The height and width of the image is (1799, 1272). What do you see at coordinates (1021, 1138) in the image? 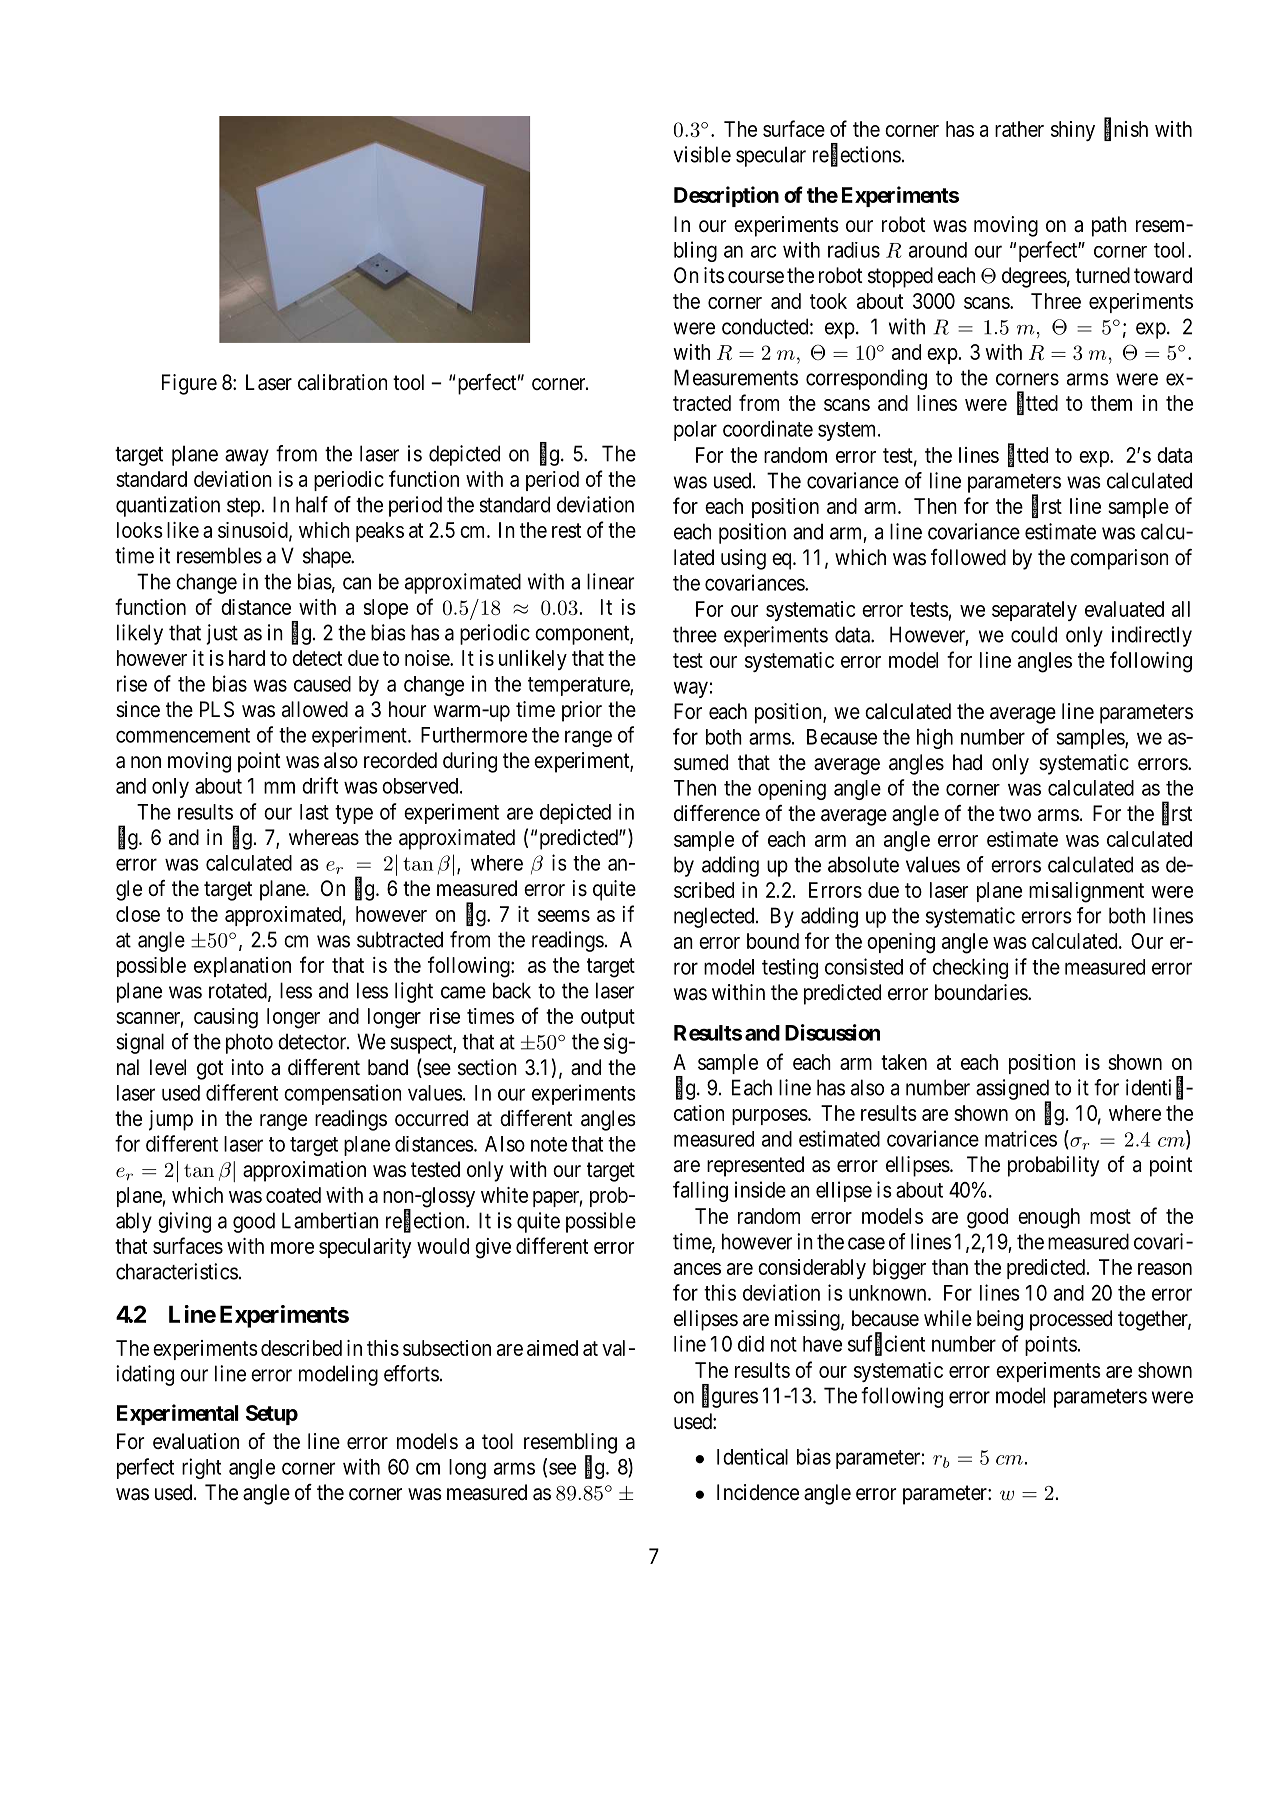
I see `matrices` at bounding box center [1021, 1138].
